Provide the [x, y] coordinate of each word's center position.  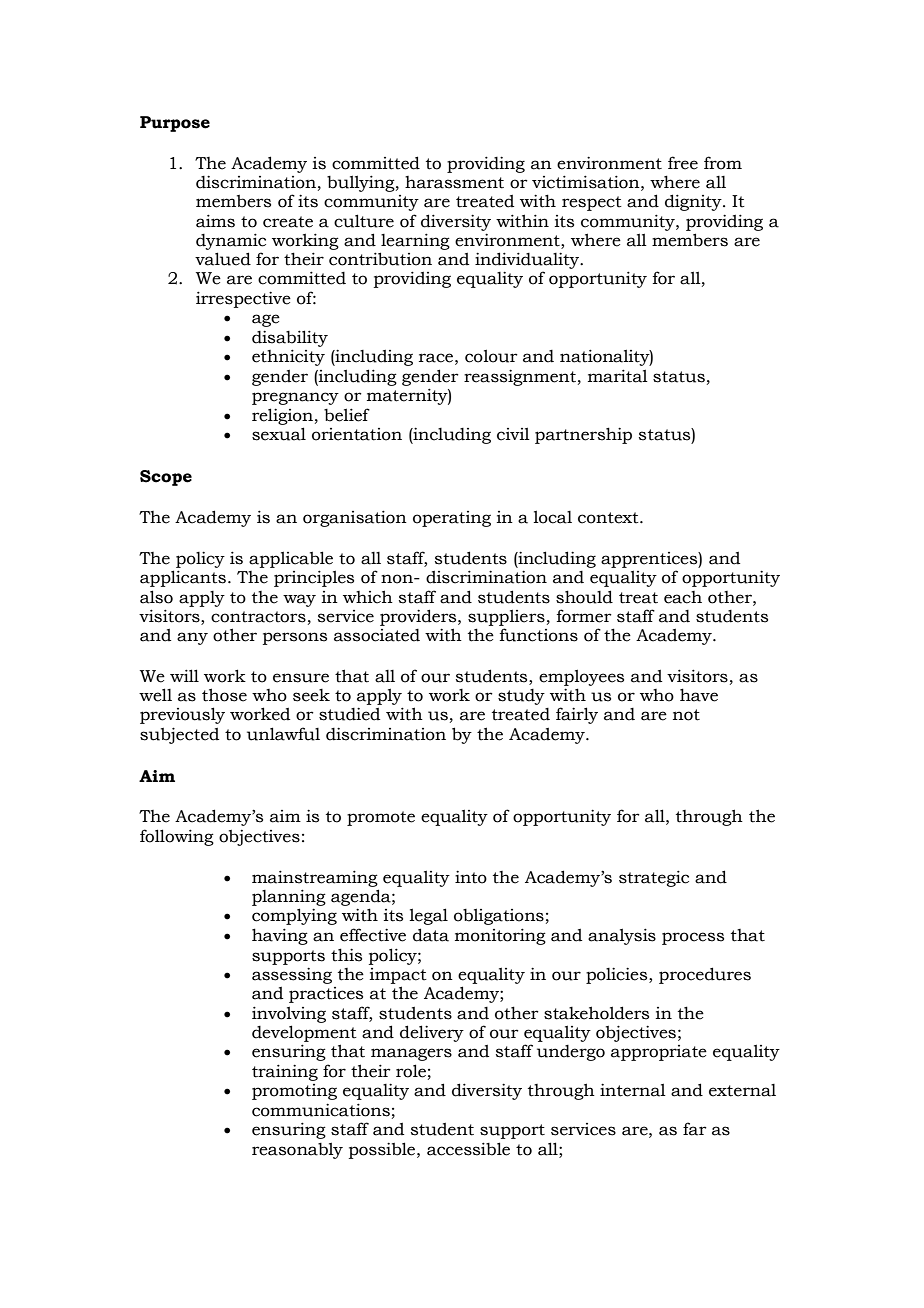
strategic [654, 878]
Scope [166, 478]
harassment [454, 182]
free [683, 163]
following [177, 837]
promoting [294, 1092]
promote [381, 818]
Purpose [175, 124]
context [609, 518]
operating [452, 519]
